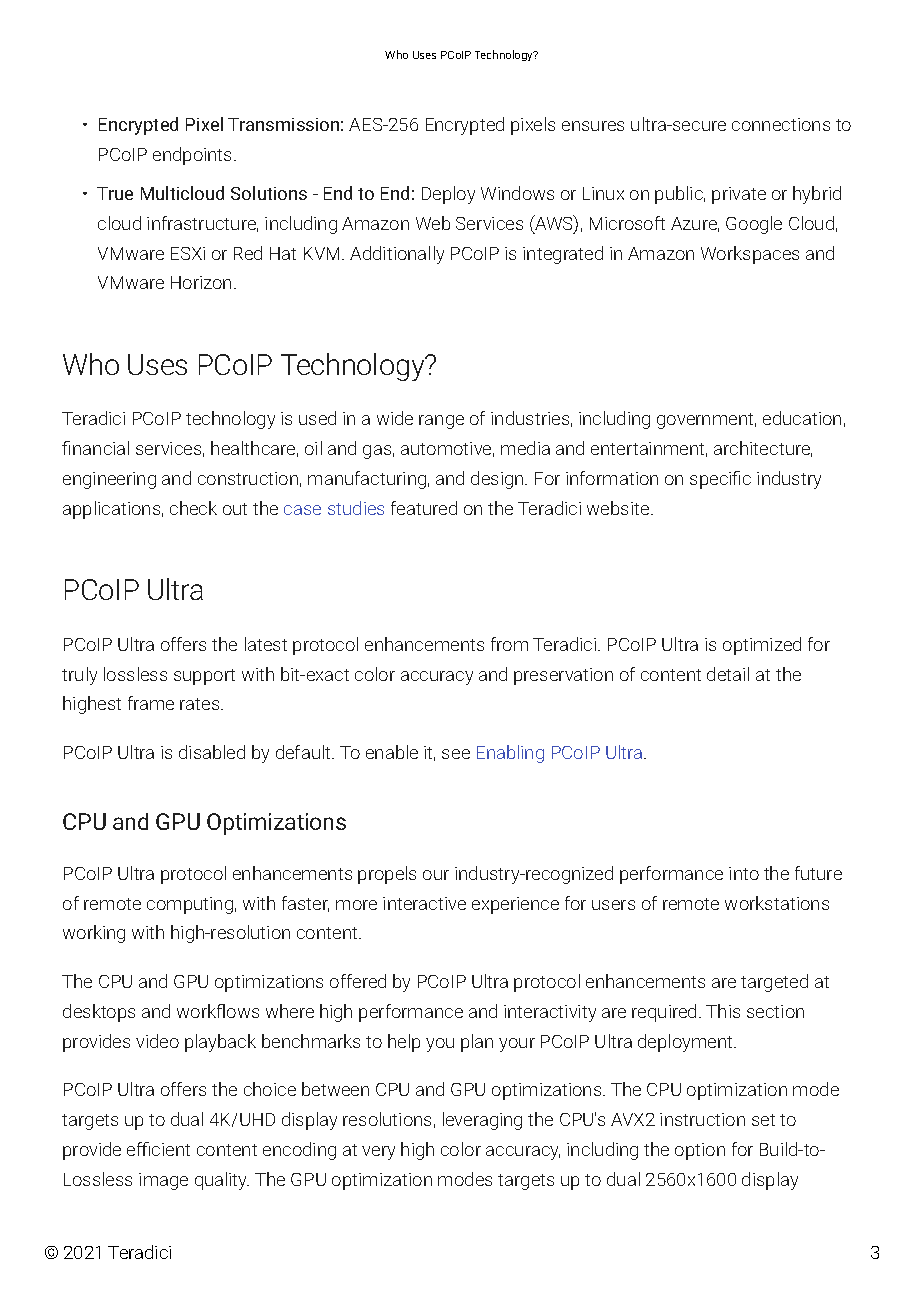 Image resolution: width=924 pixels, height=1307 pixels. What do you see at coordinates (728, 674) in the image?
I see `detail` at bounding box center [728, 674].
